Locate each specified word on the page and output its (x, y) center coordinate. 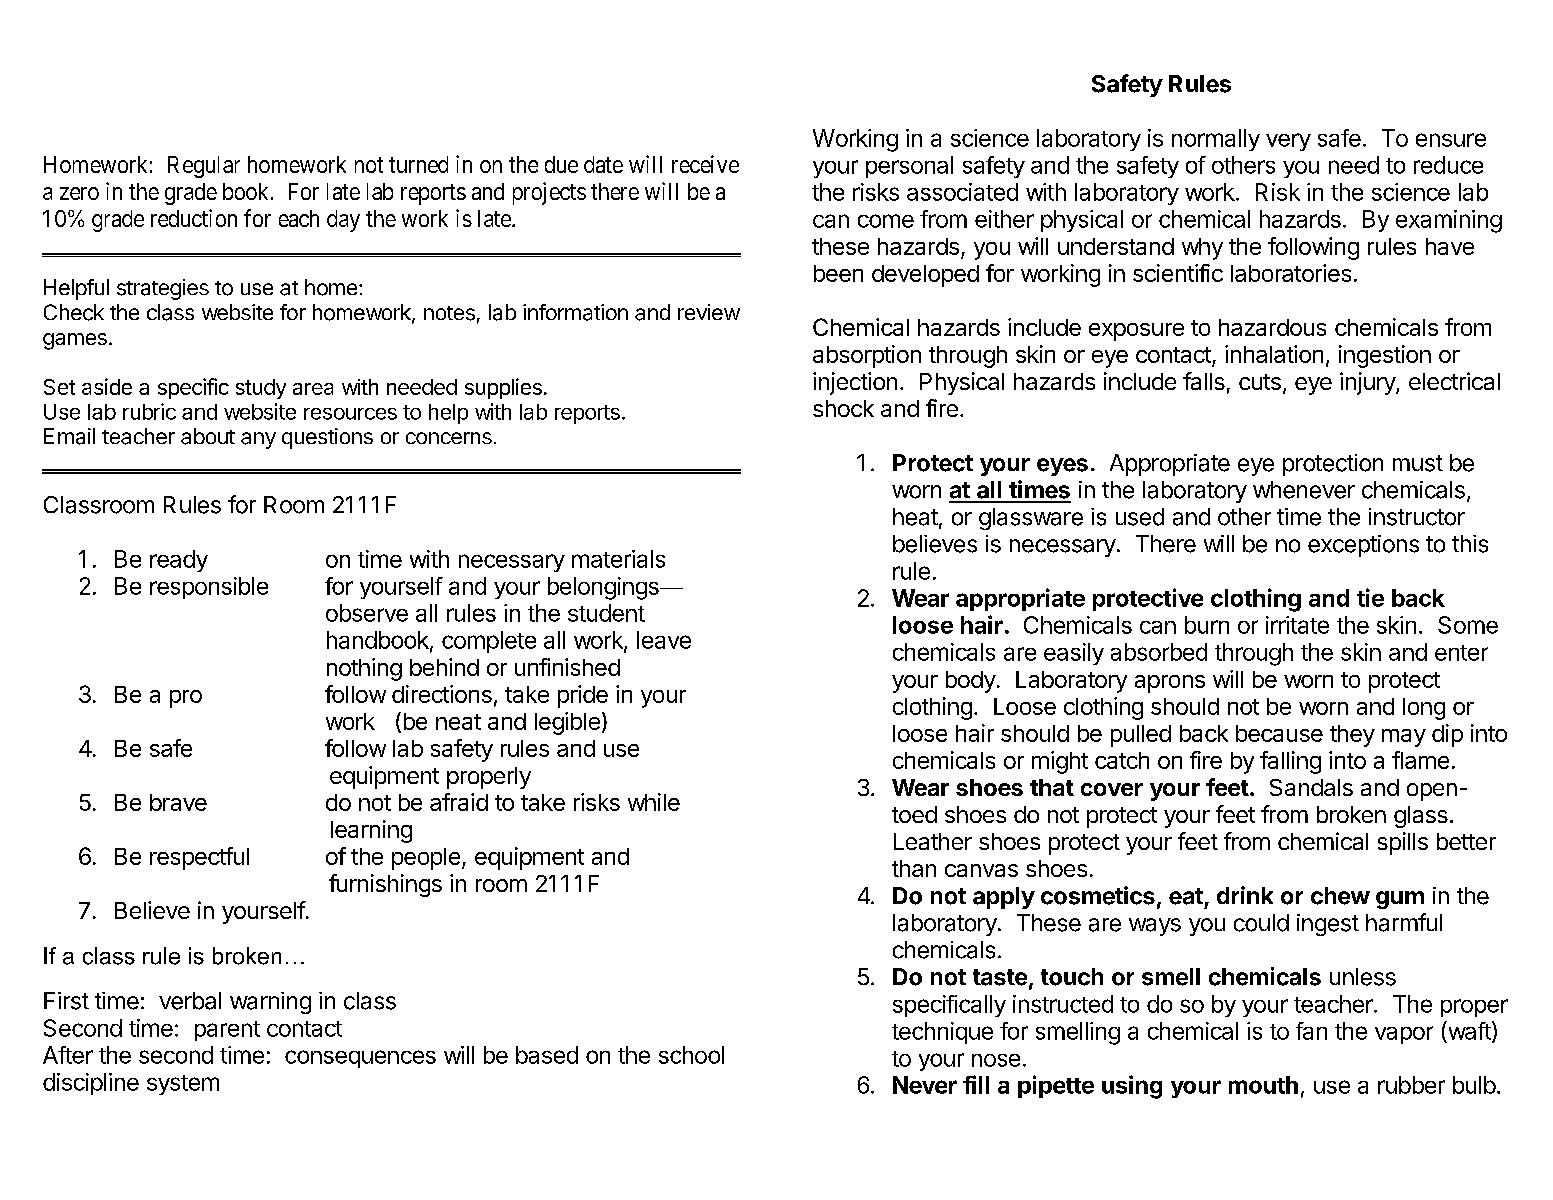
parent (227, 1031)
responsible (209, 588)
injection (855, 383)
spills (1403, 843)
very (1288, 142)
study (261, 389)
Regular (204, 167)
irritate (1297, 625)
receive (705, 164)
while (654, 802)
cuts (1260, 382)
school (691, 1055)
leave (664, 640)
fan (1311, 1031)
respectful (199, 858)
